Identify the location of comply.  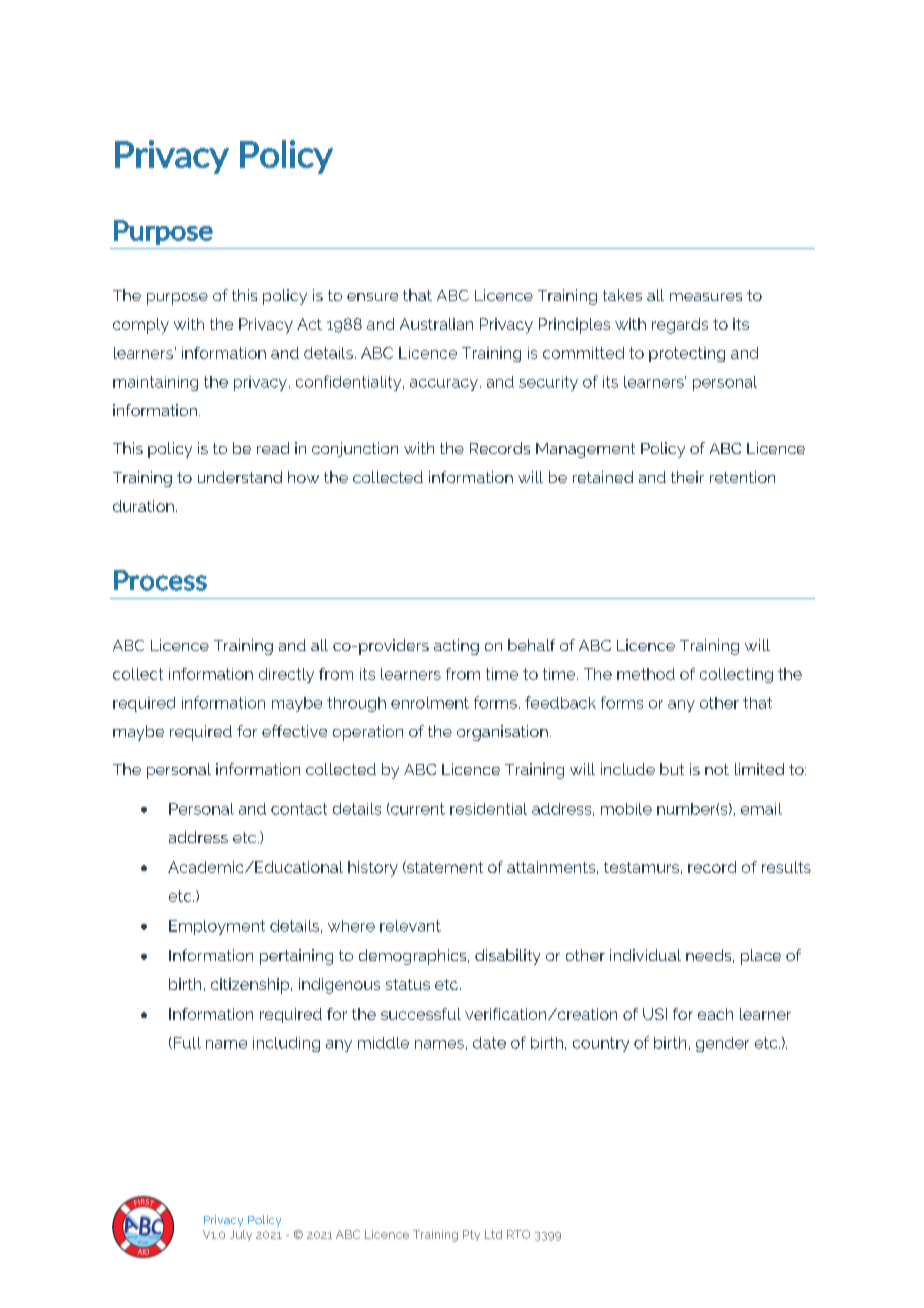
(141, 326).
